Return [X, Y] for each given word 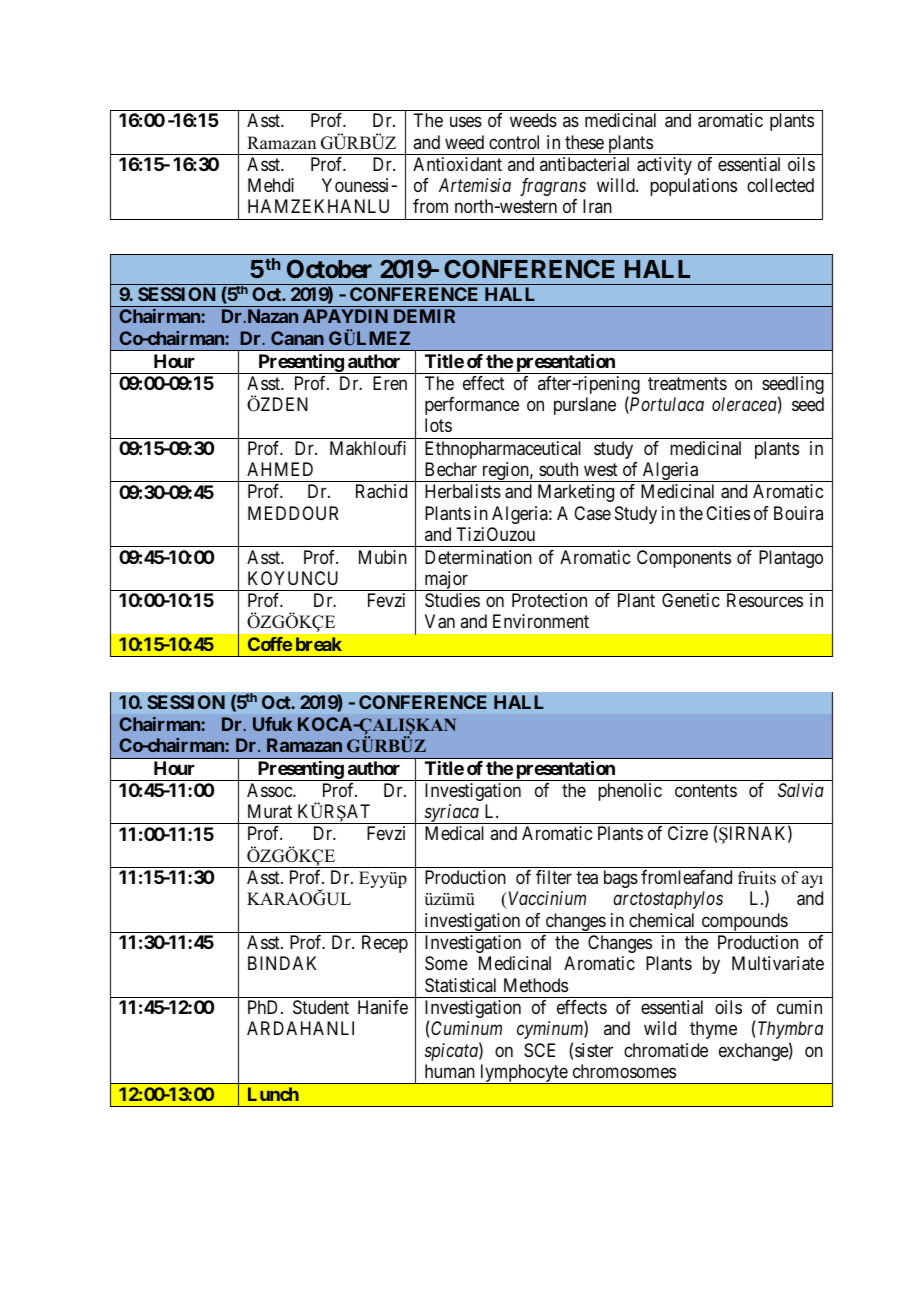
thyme [713, 1030]
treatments [687, 383]
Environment [541, 621]
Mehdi [271, 185]
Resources [765, 600]
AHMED [280, 469]
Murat [270, 811]
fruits [757, 878]
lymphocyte [523, 1074]
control [514, 142]
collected [780, 185]
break [319, 644]
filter [554, 877]
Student [321, 1007]
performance [472, 406]
